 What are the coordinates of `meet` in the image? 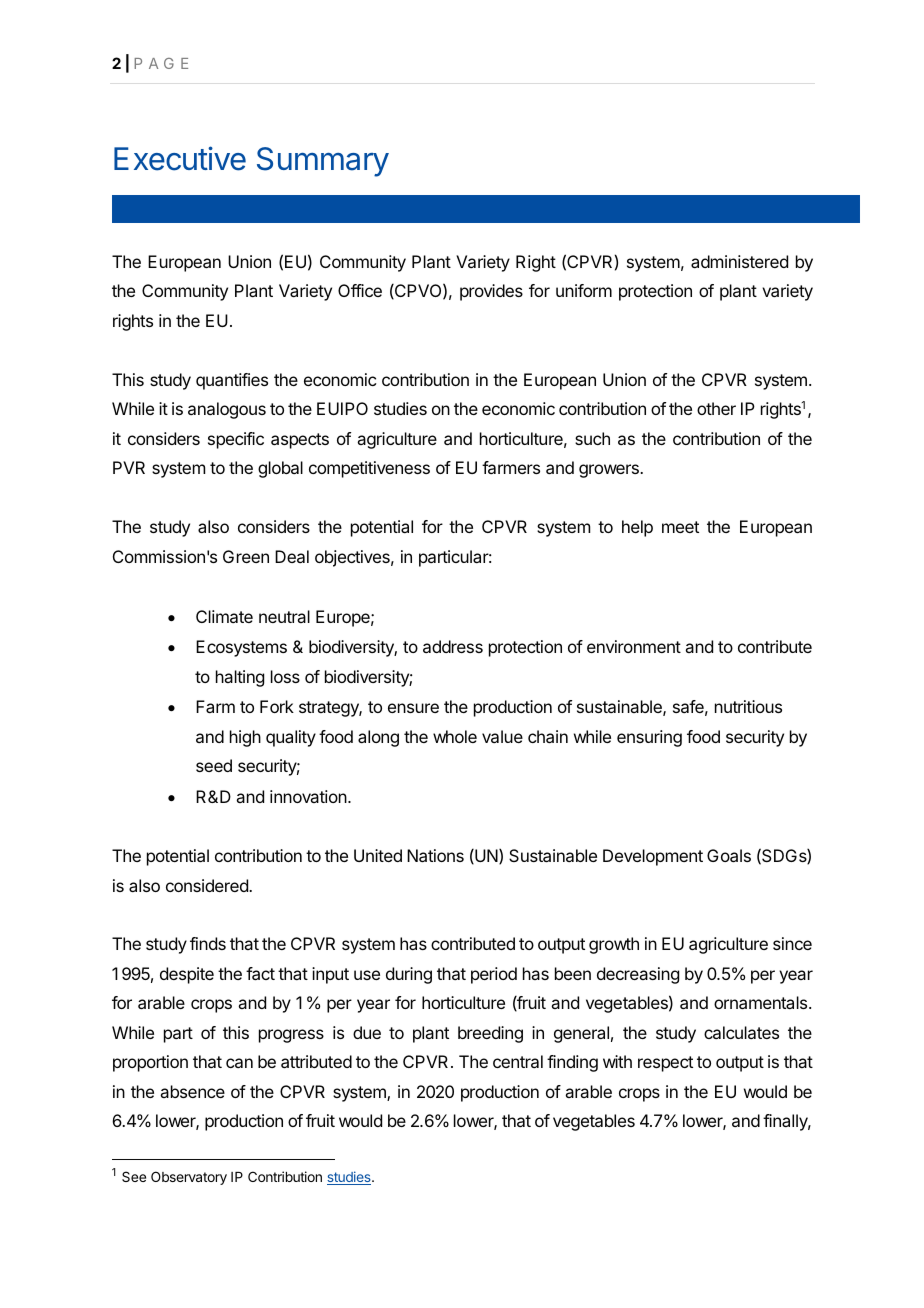 It's located at (680, 527).
